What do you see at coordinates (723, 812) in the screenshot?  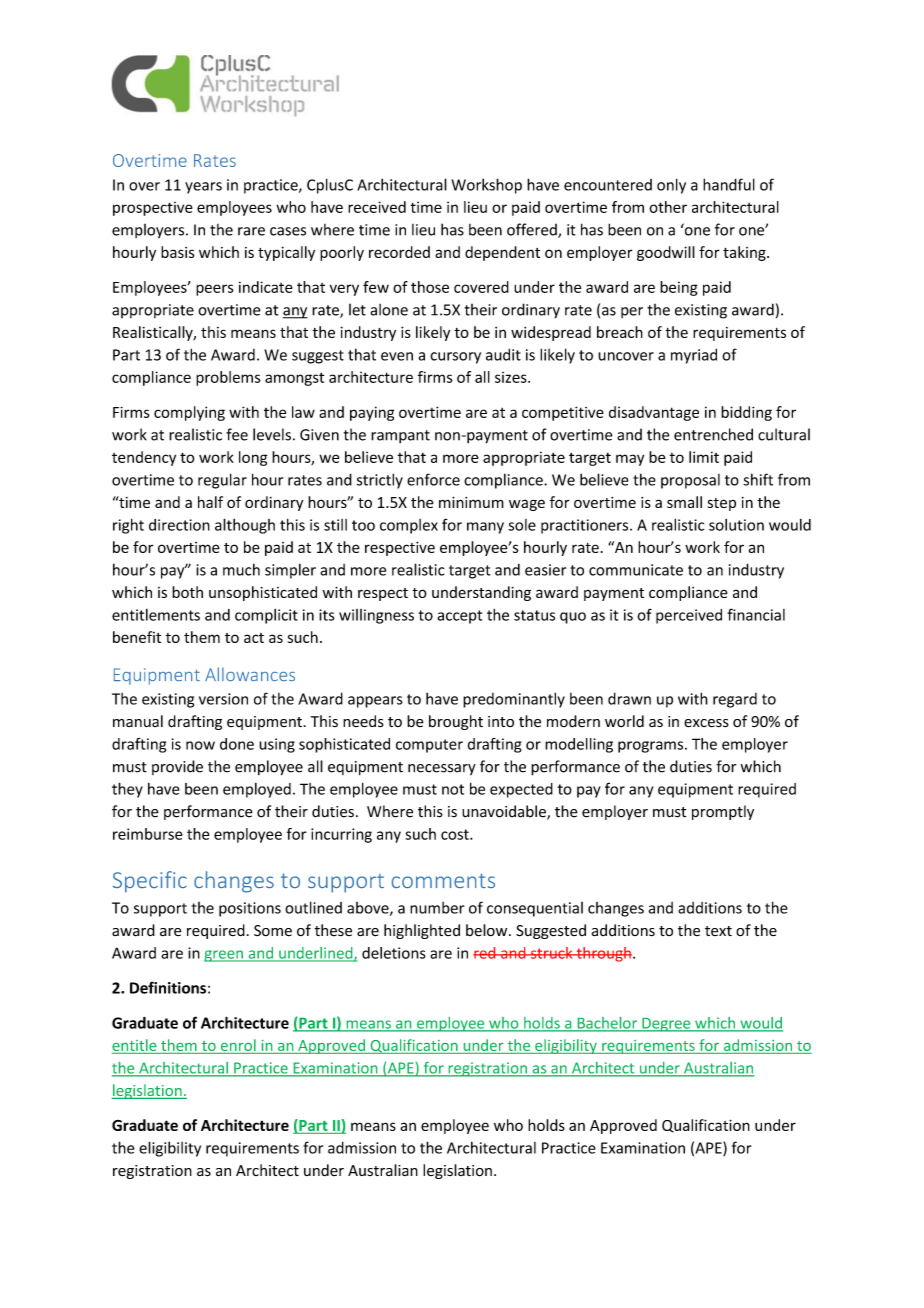 I see `promptly` at bounding box center [723, 812].
